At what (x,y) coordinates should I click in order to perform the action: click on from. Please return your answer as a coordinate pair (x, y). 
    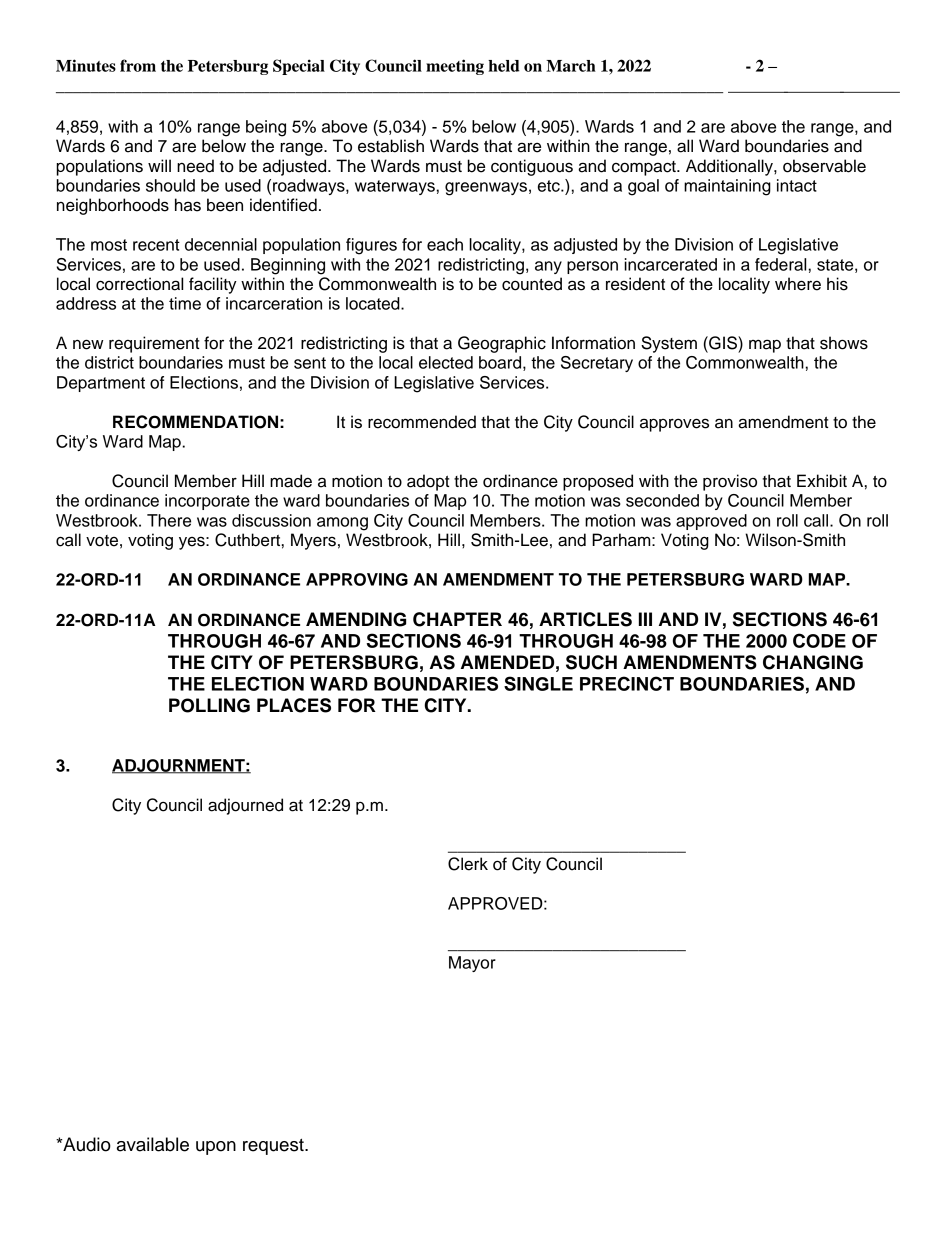
    Looking at the image, I should click on (138, 65).
